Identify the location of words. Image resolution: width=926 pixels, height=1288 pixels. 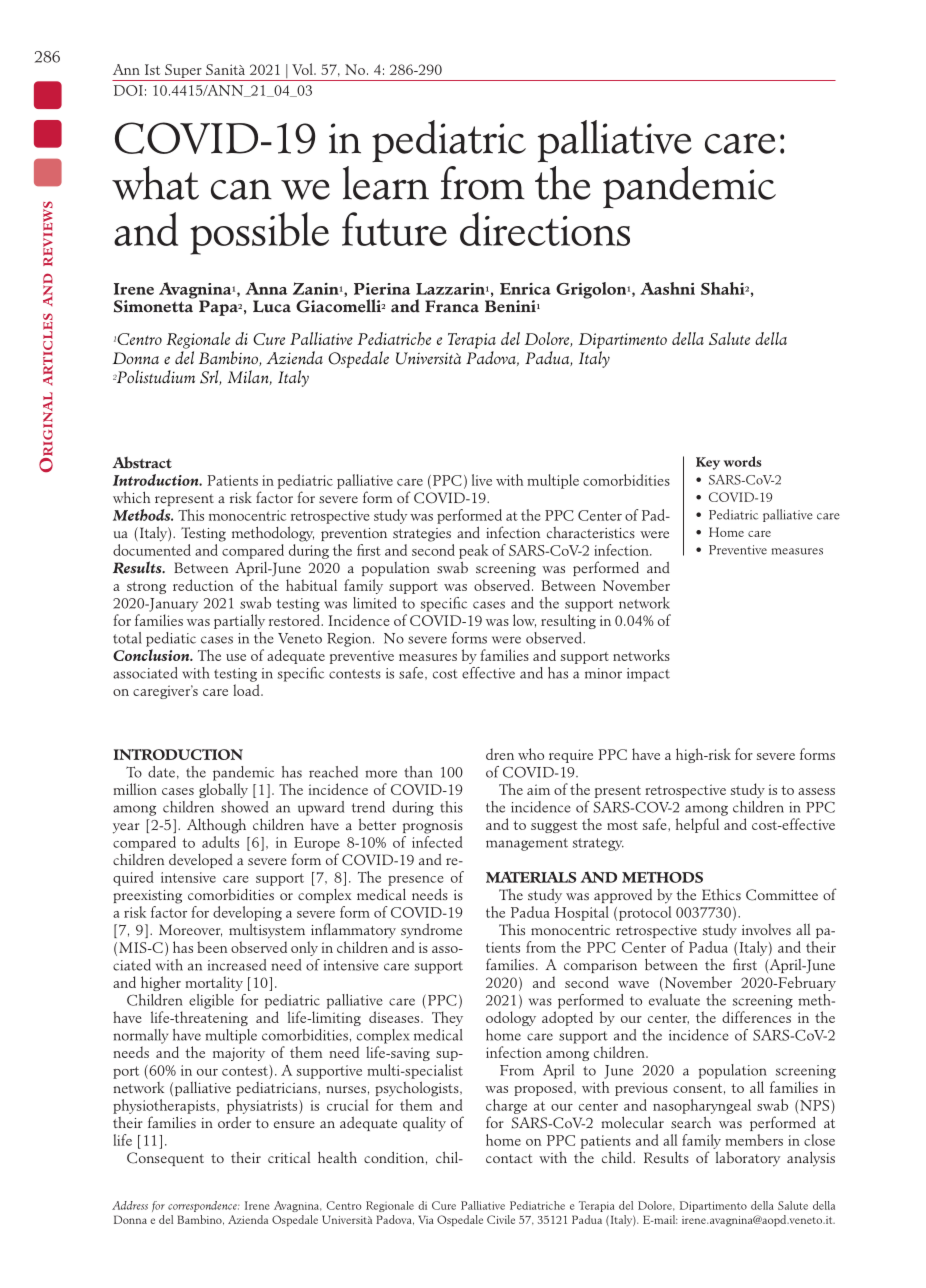
(742, 461).
